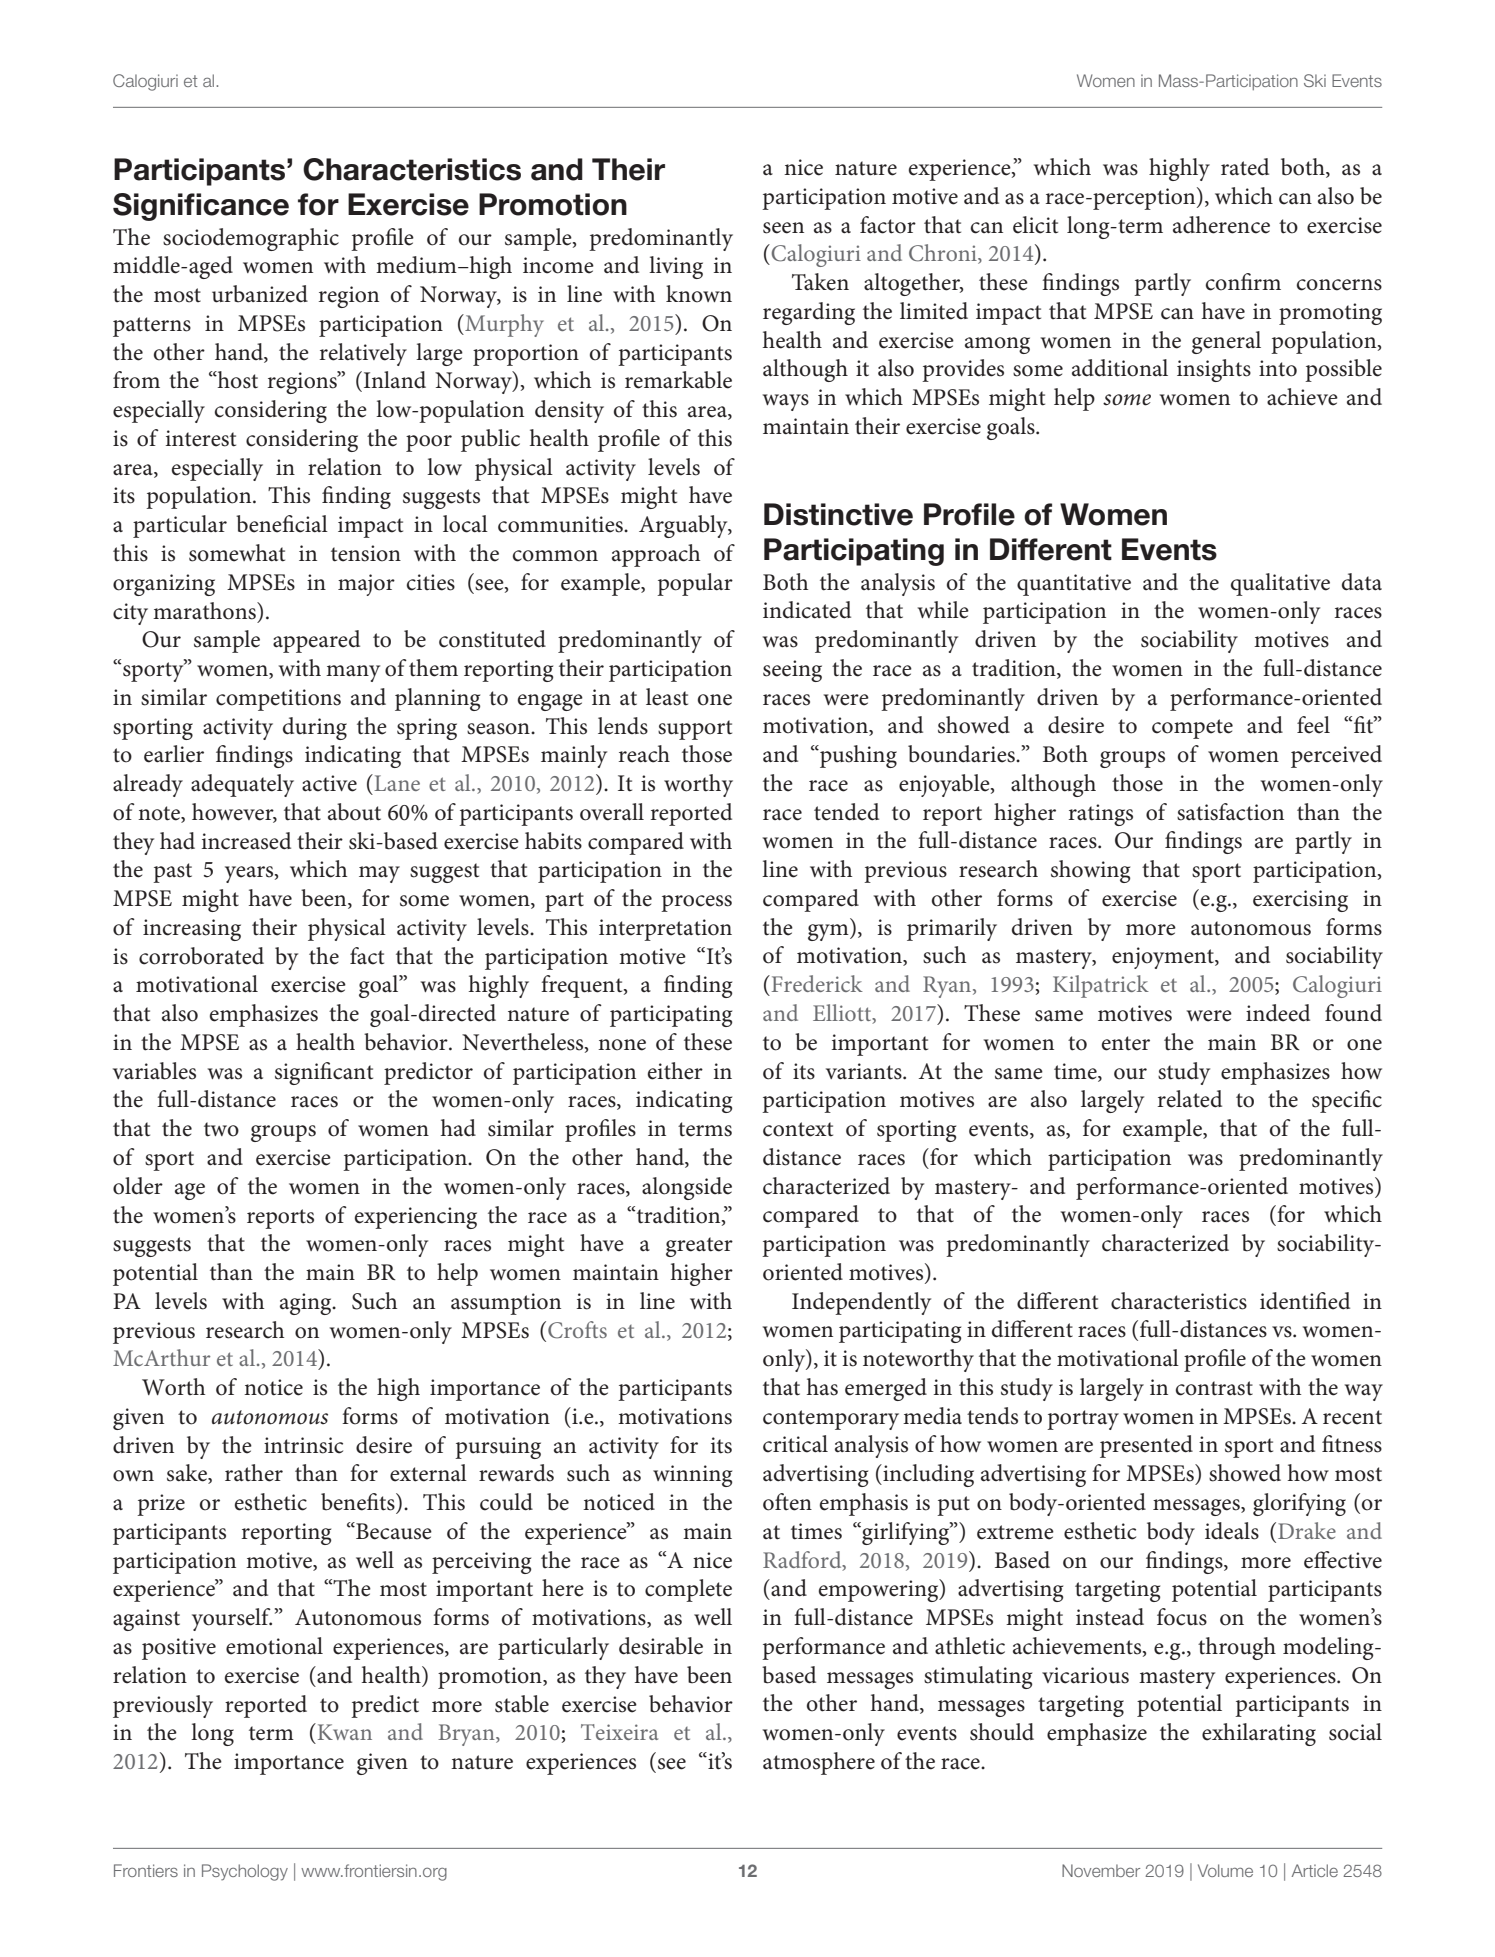 This screenshot has height=1957, width=1495. What do you see at coordinates (245, 1872) in the screenshot?
I see `Psychology` at bounding box center [245, 1872].
